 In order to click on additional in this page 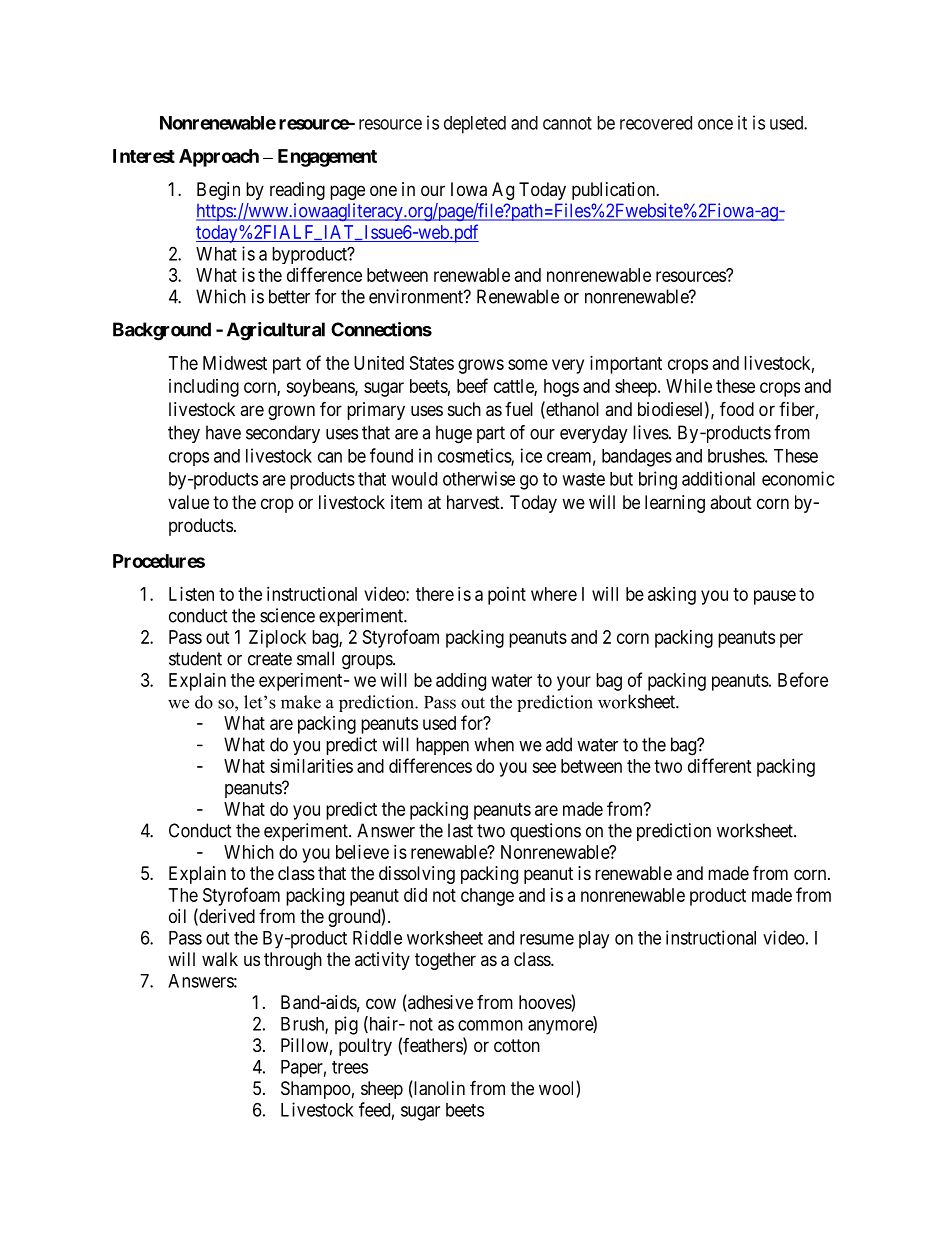, I will do `click(718, 478)`.
